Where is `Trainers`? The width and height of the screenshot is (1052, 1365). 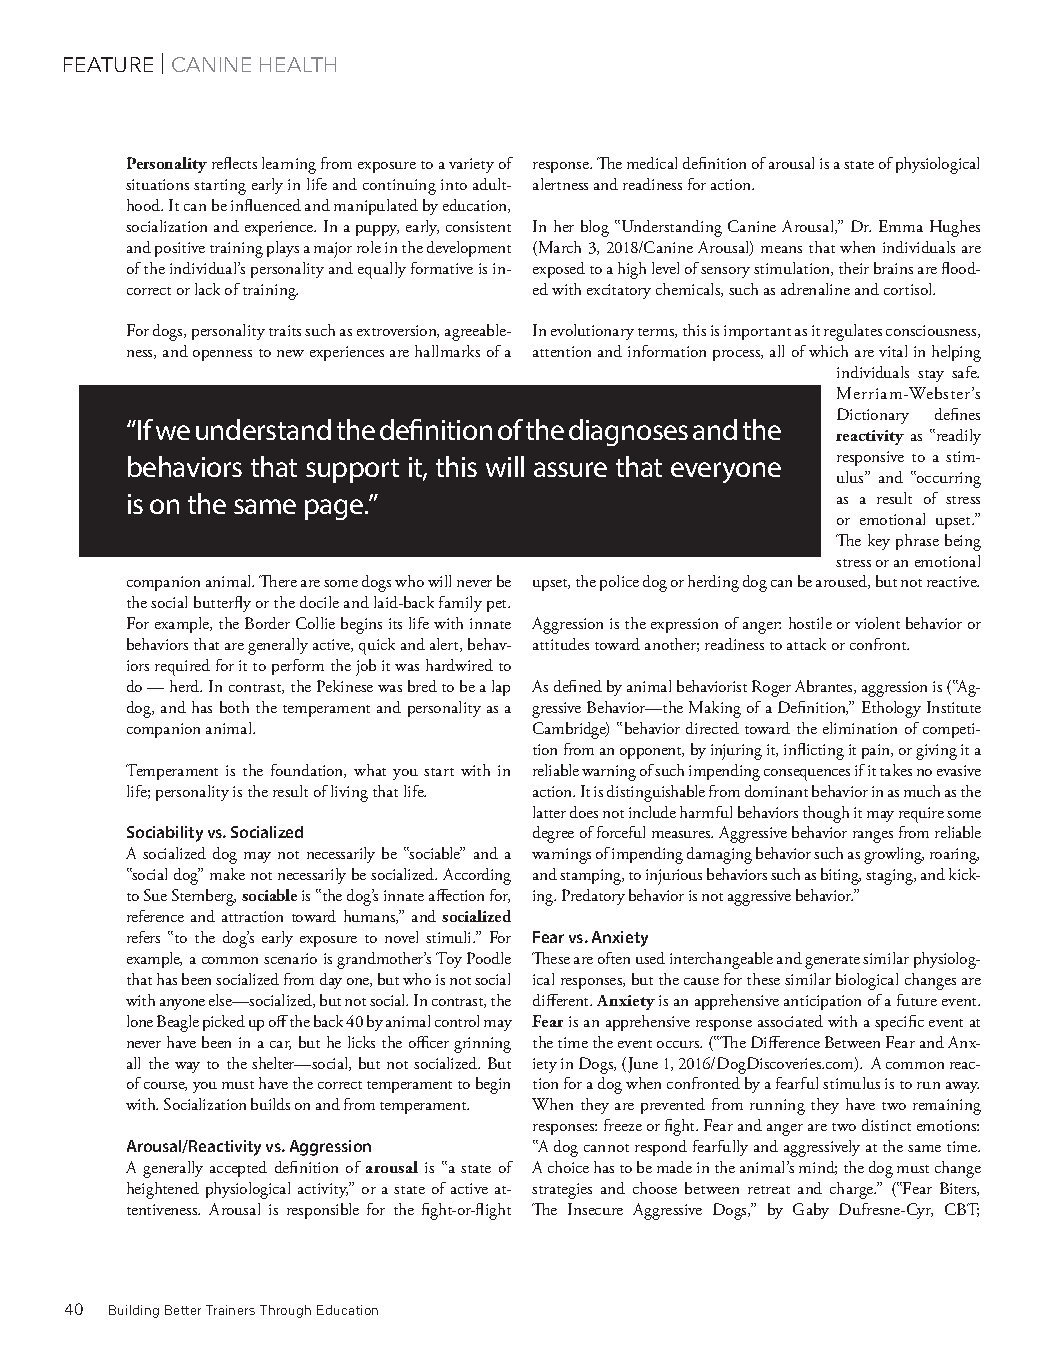
Trainers is located at coordinates (230, 1310).
